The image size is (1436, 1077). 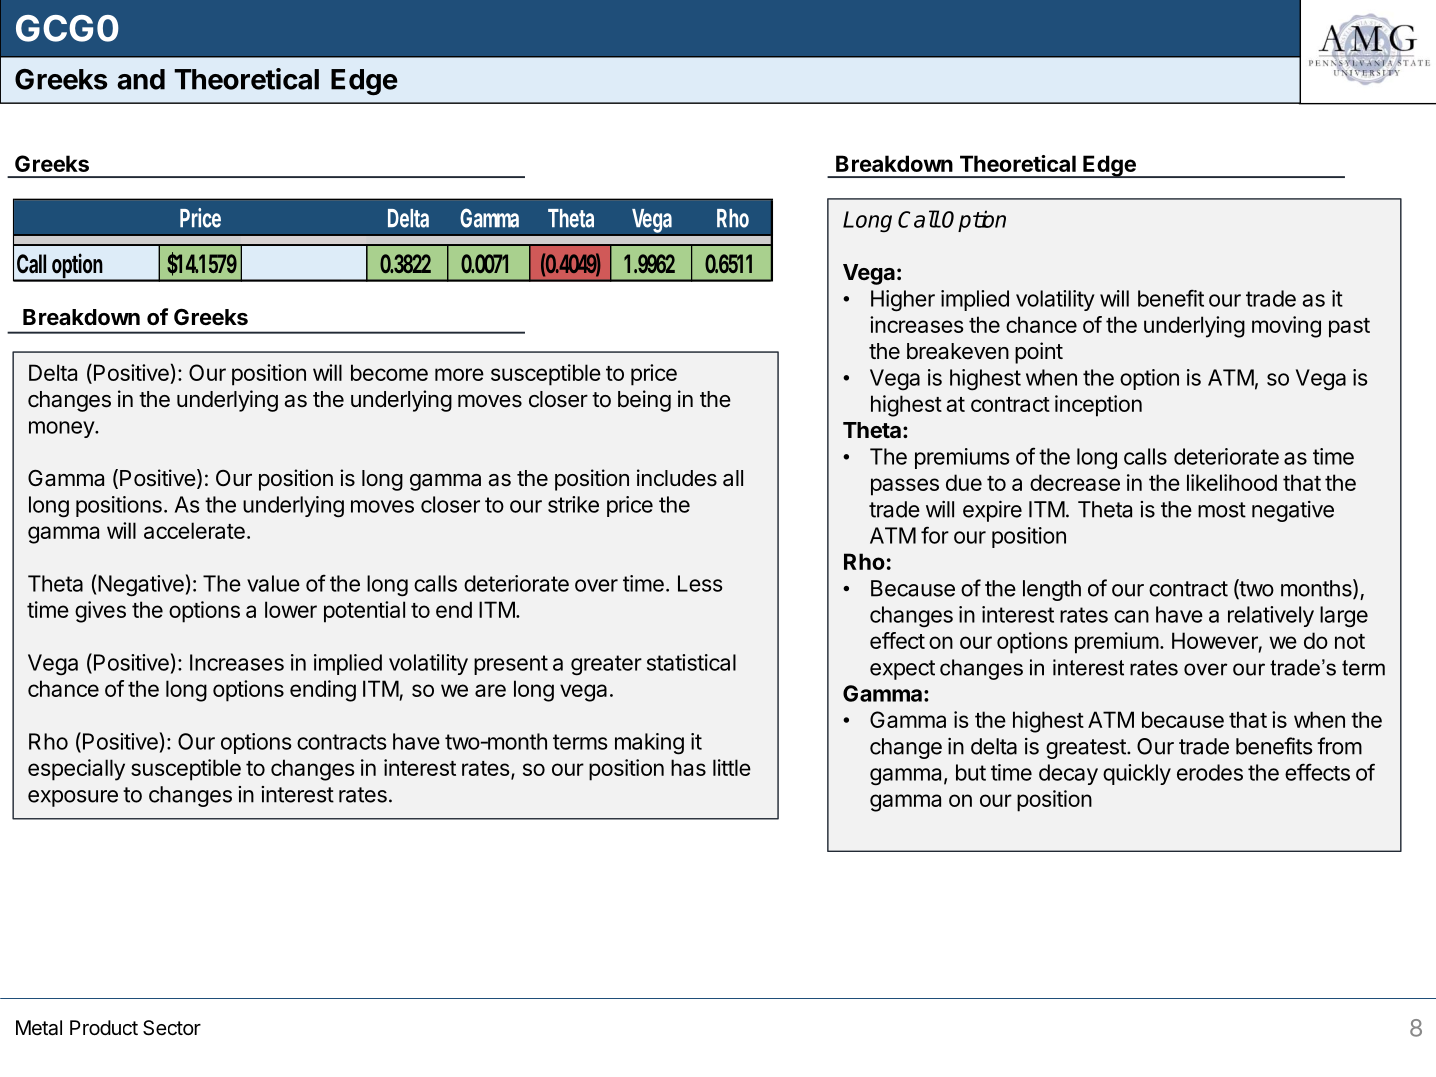 I want to click on being, so click(x=644, y=401).
